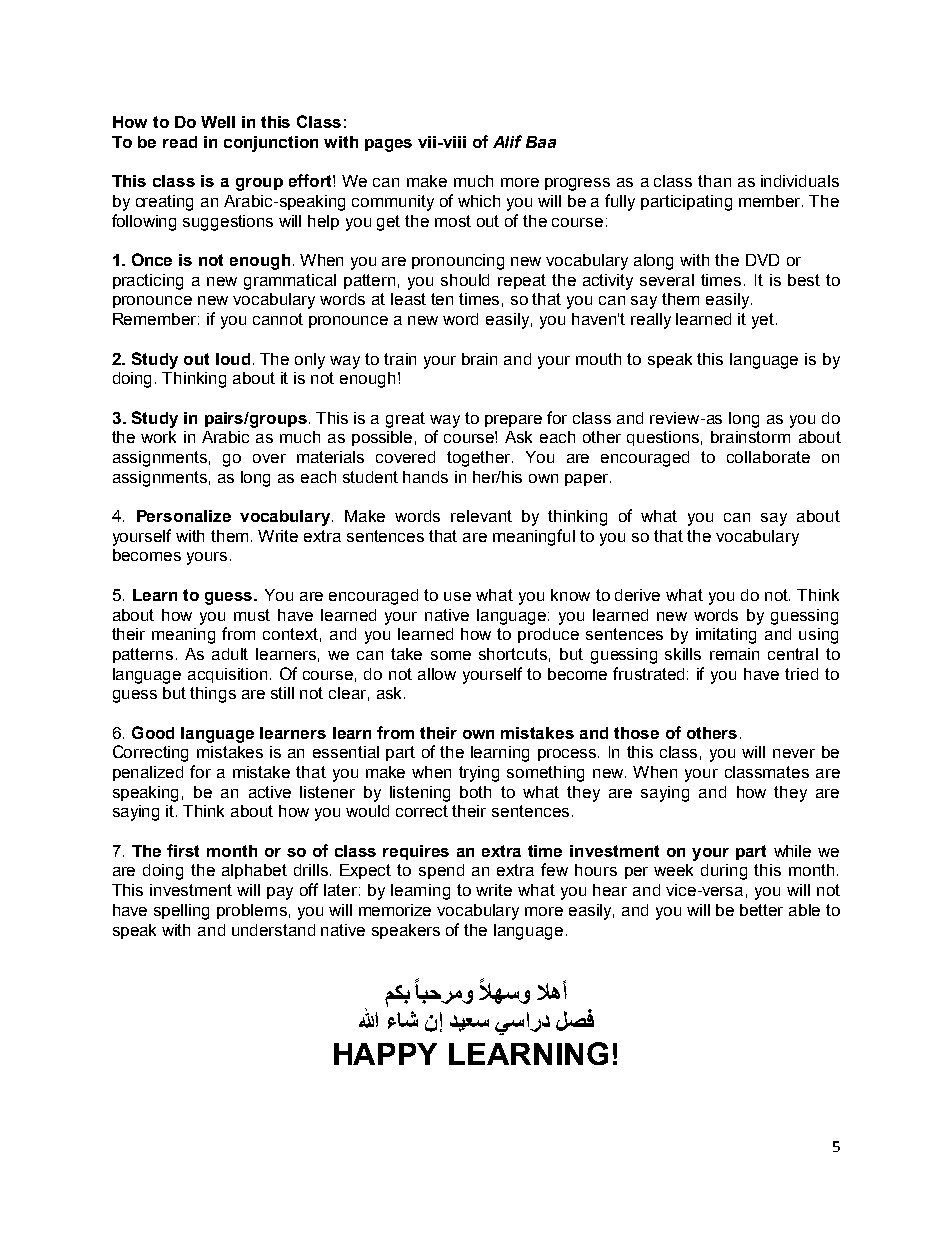 The height and width of the document is (1233, 952). What do you see at coordinates (475, 792) in the document?
I see `both` at bounding box center [475, 792].
